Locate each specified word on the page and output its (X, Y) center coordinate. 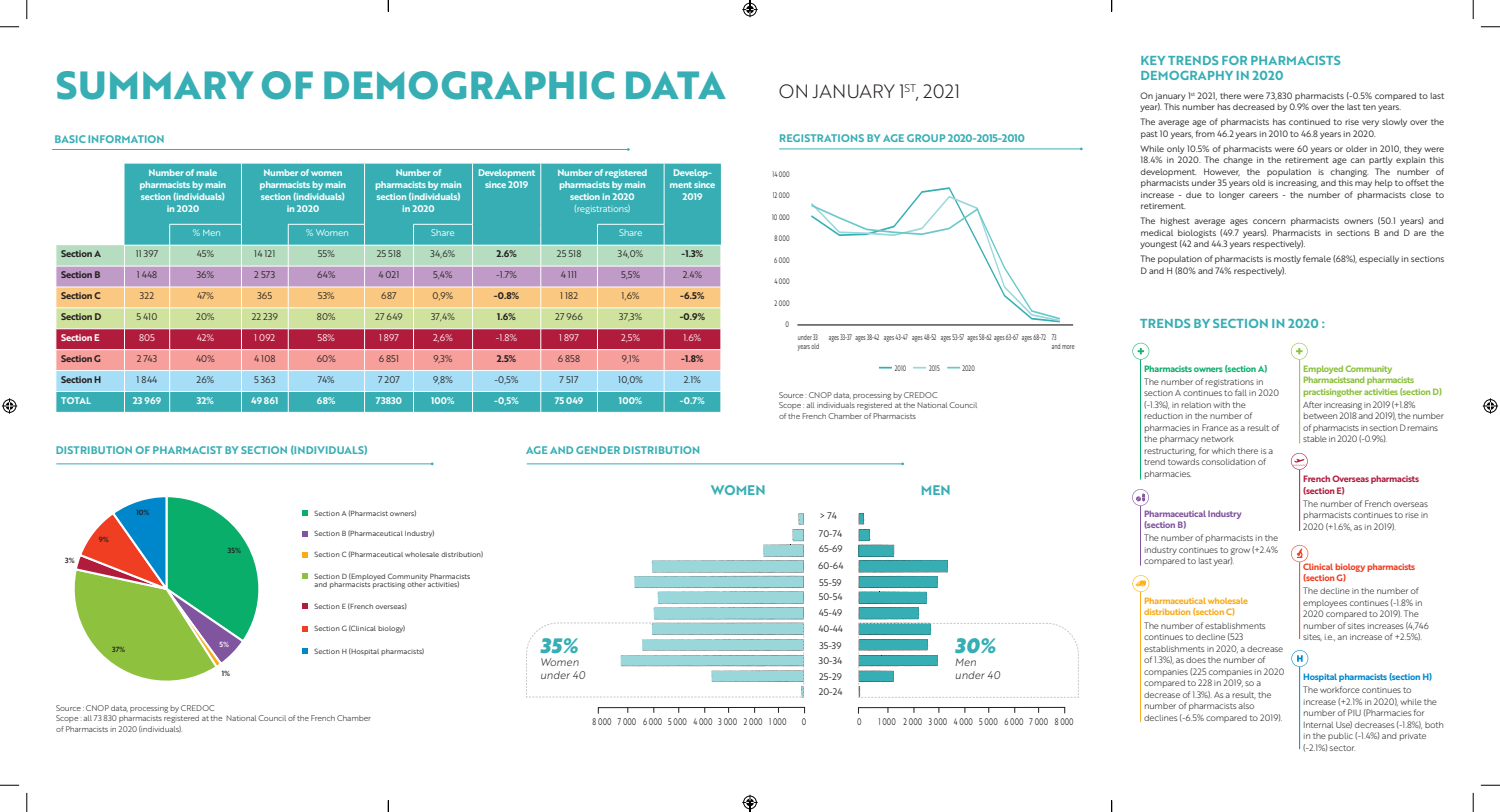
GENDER (598, 450)
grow (1240, 551)
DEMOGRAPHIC (469, 85)
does (1196, 660)
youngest (1158, 245)
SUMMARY (155, 85)
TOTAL (76, 400)
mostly (1287, 259)
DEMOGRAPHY (1187, 75)
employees (1325, 604)
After (1312, 404)
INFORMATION (126, 139)
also (1246, 706)
